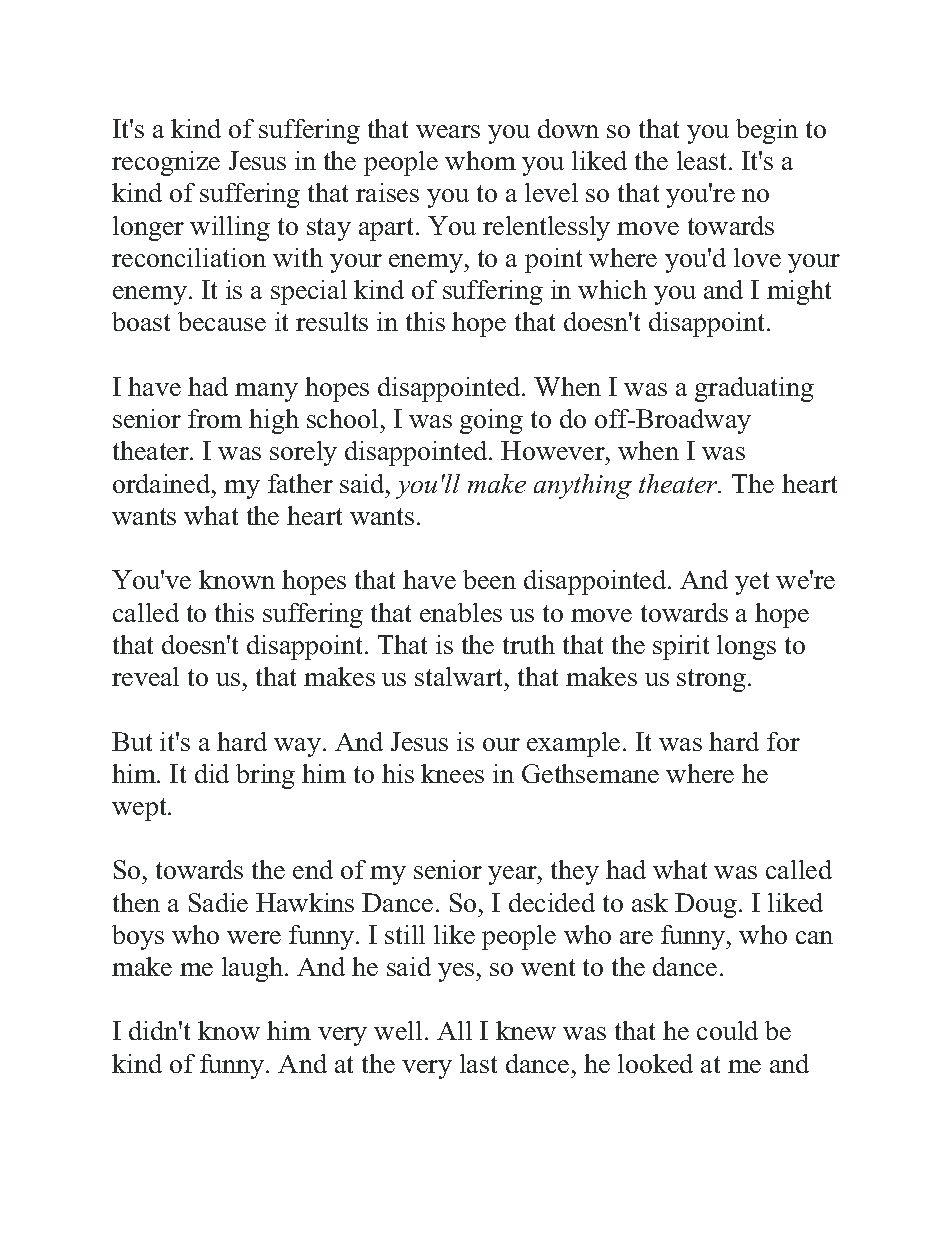  I want to click on yet, so click(752, 583).
